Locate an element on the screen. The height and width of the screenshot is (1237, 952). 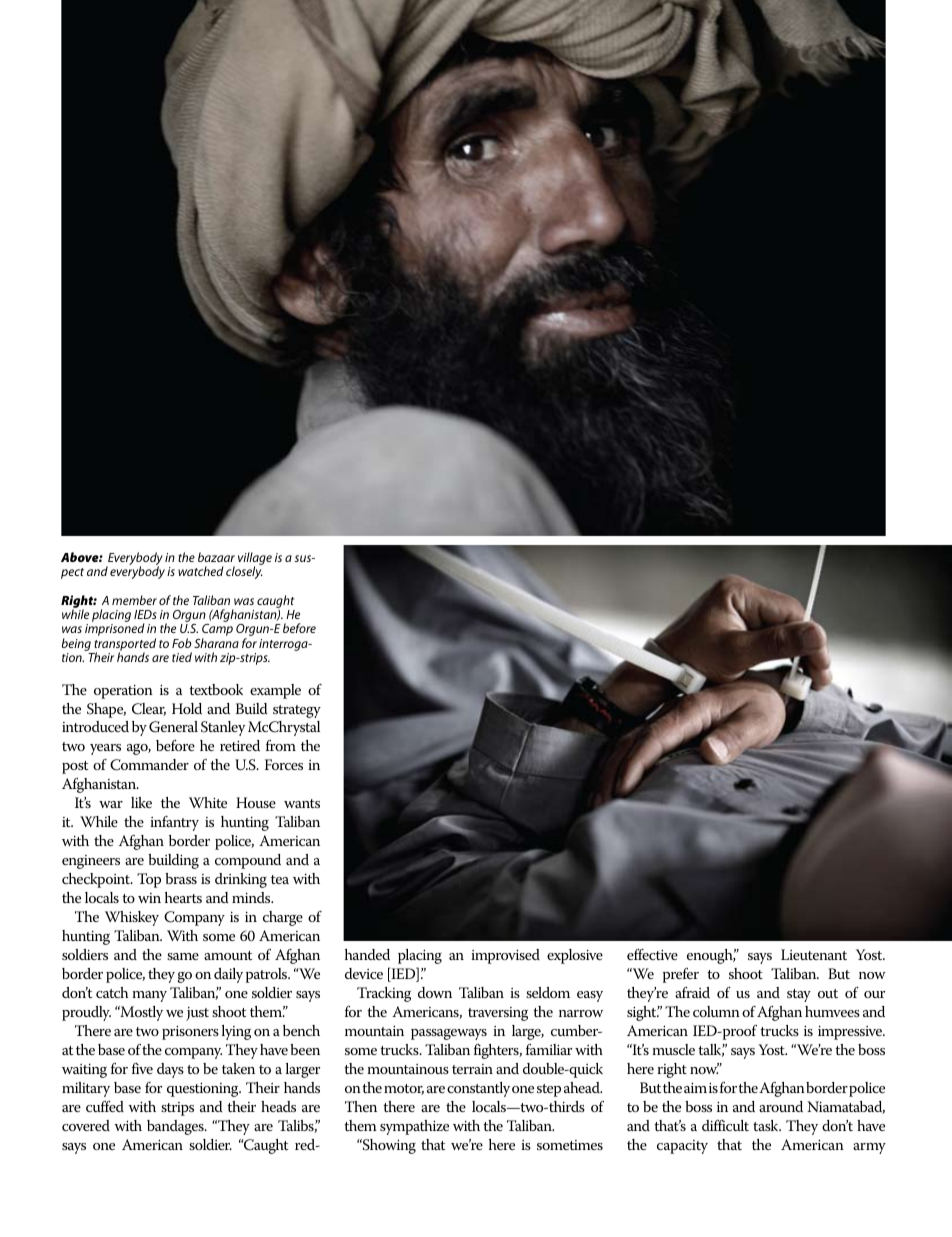
Lieutenant is located at coordinates (814, 954).
